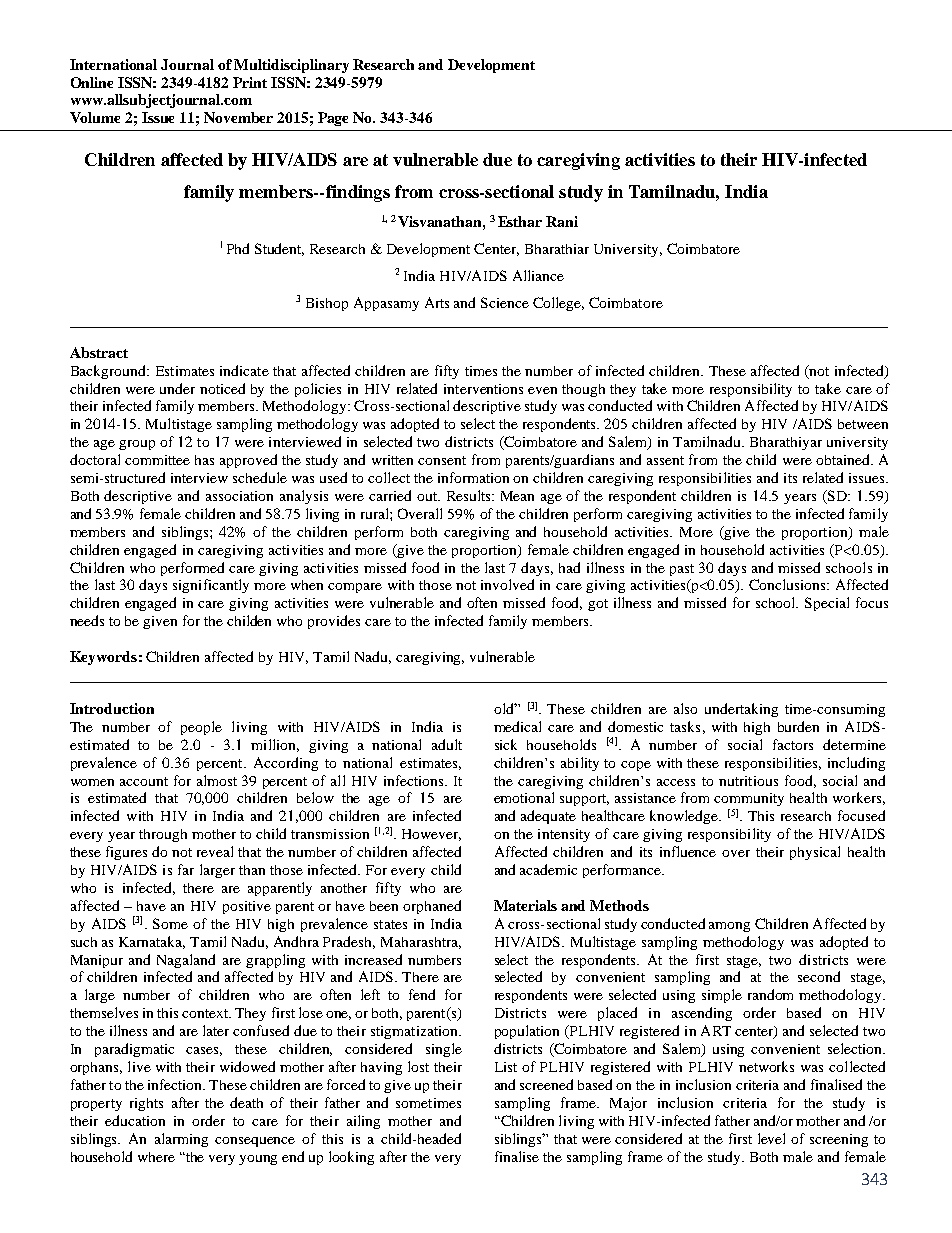  I want to click on account, so click(144, 781).
